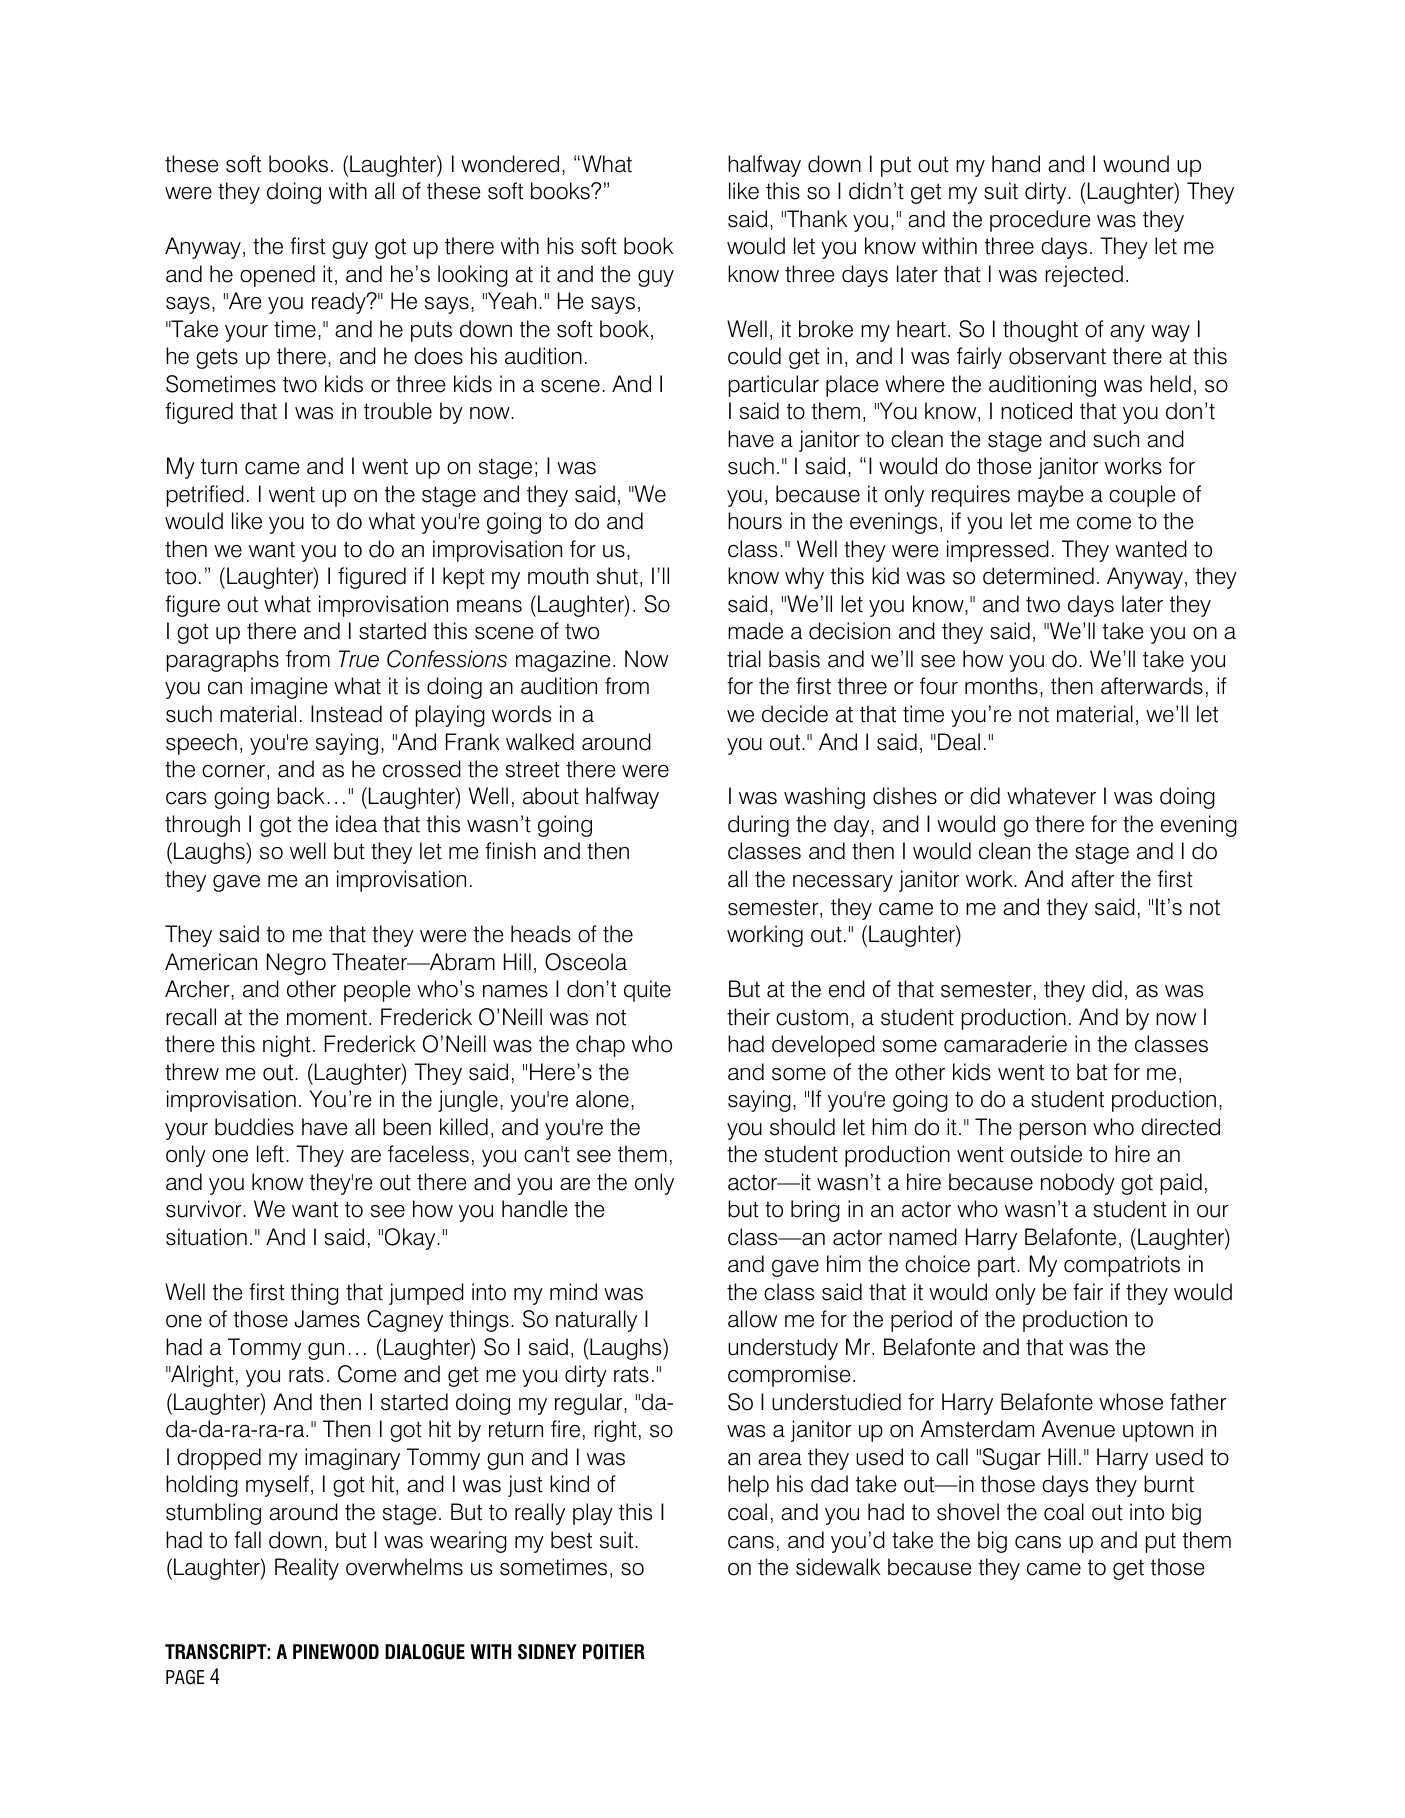  Describe the element at coordinates (1040, 221) in the screenshot. I see `procedure` at that location.
